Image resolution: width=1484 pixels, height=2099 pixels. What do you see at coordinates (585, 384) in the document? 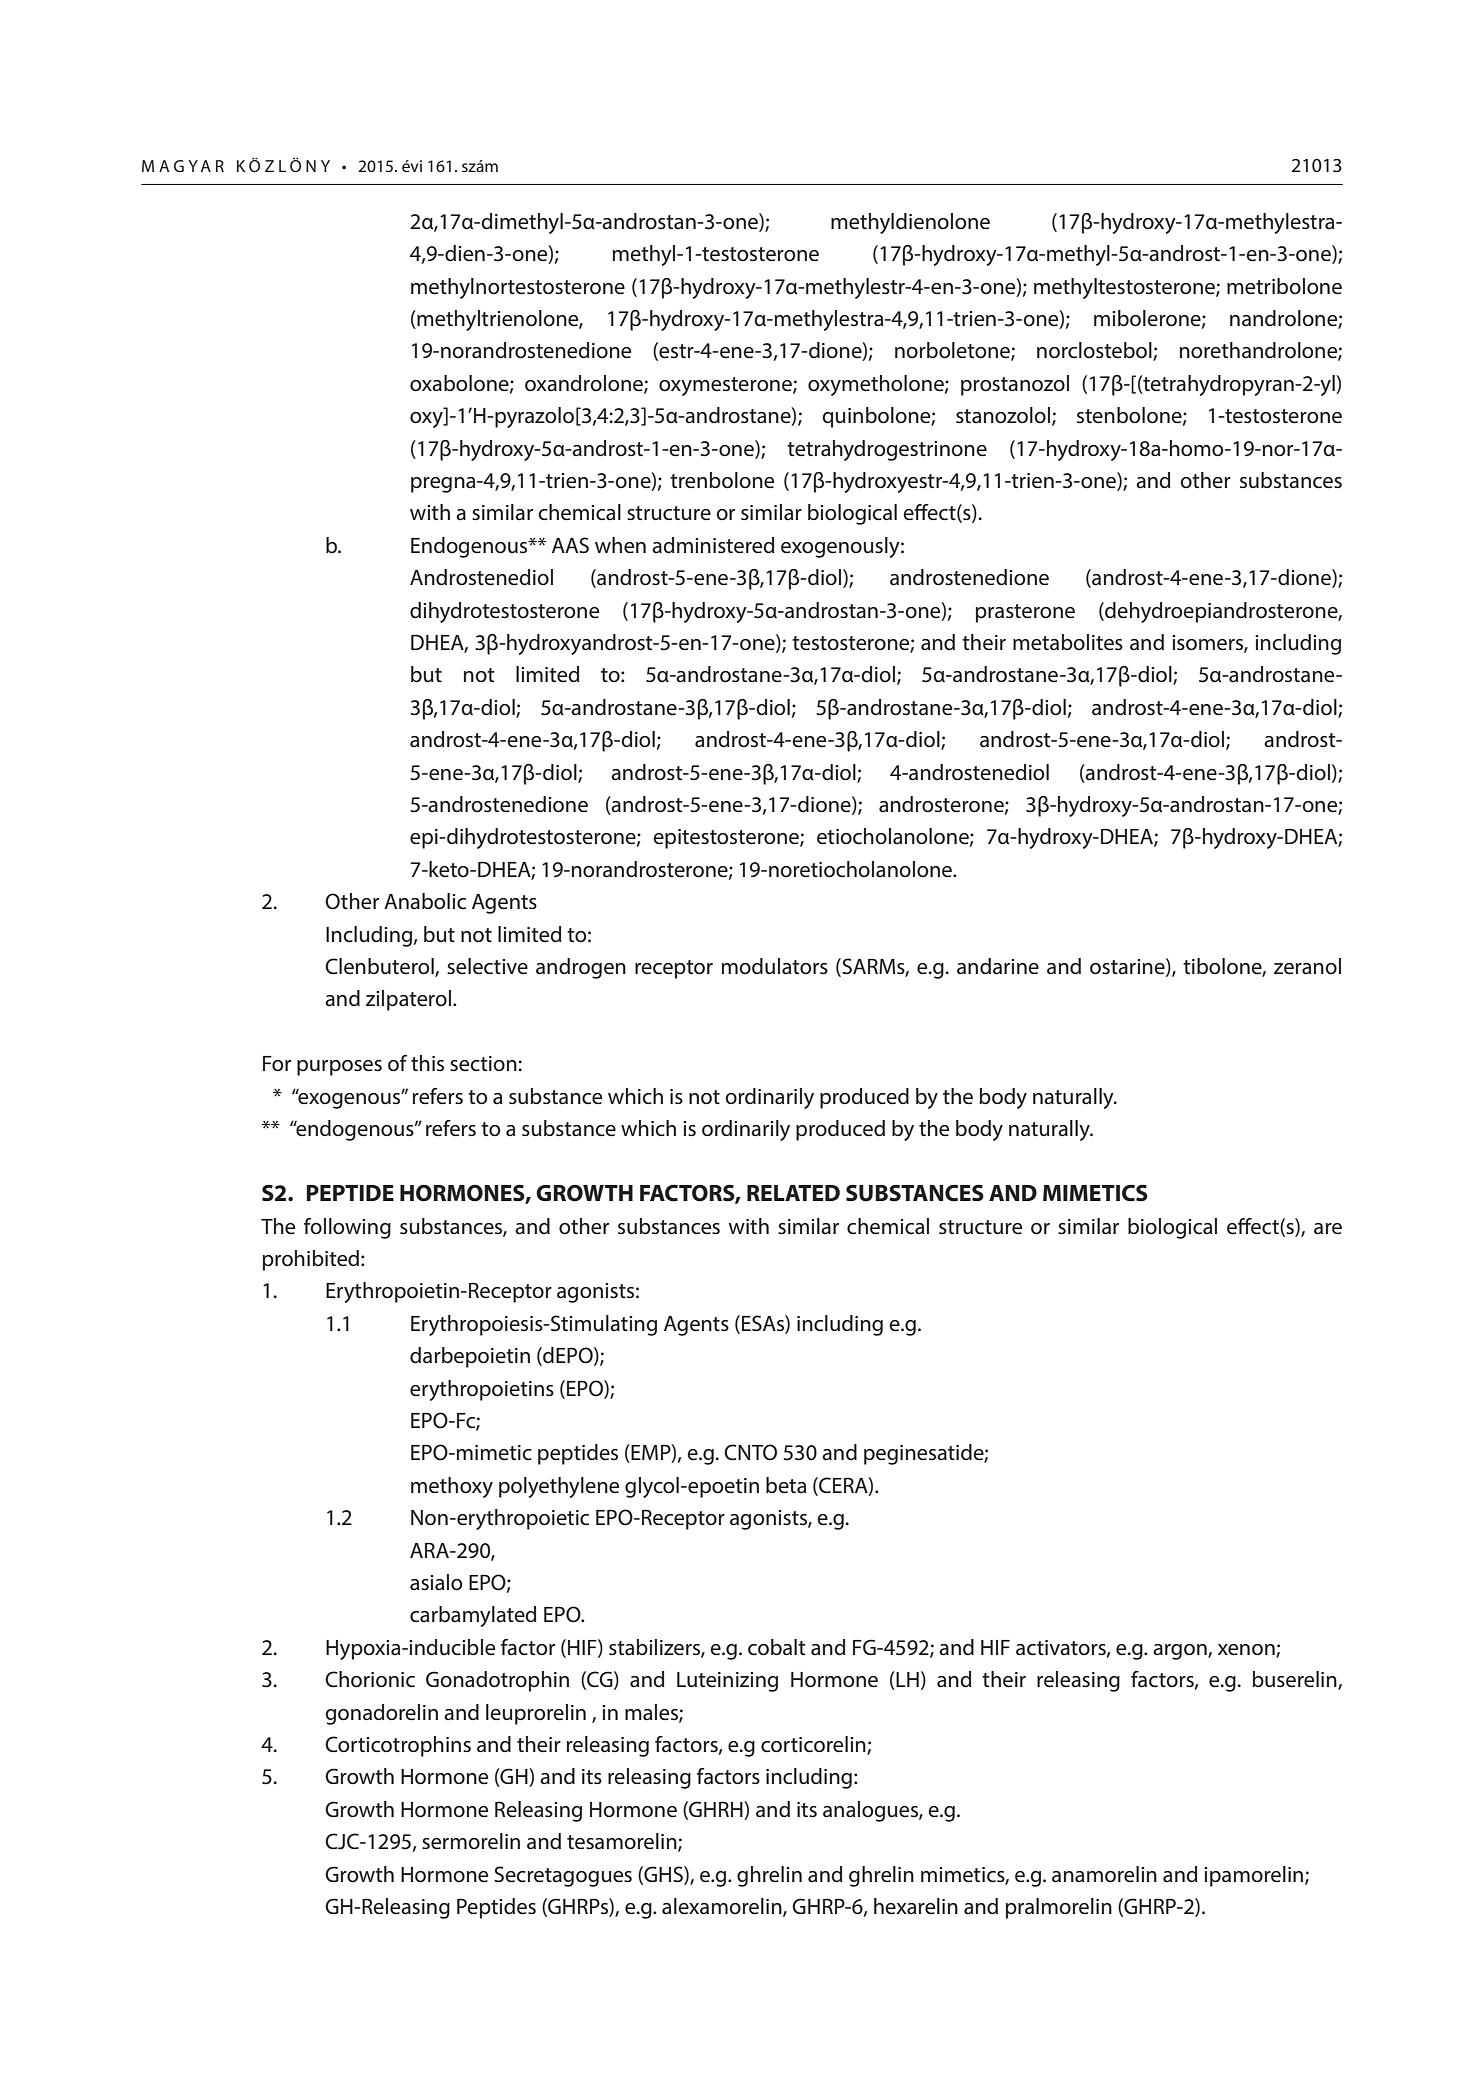
I see `oxandrolone` at bounding box center [585, 384].
